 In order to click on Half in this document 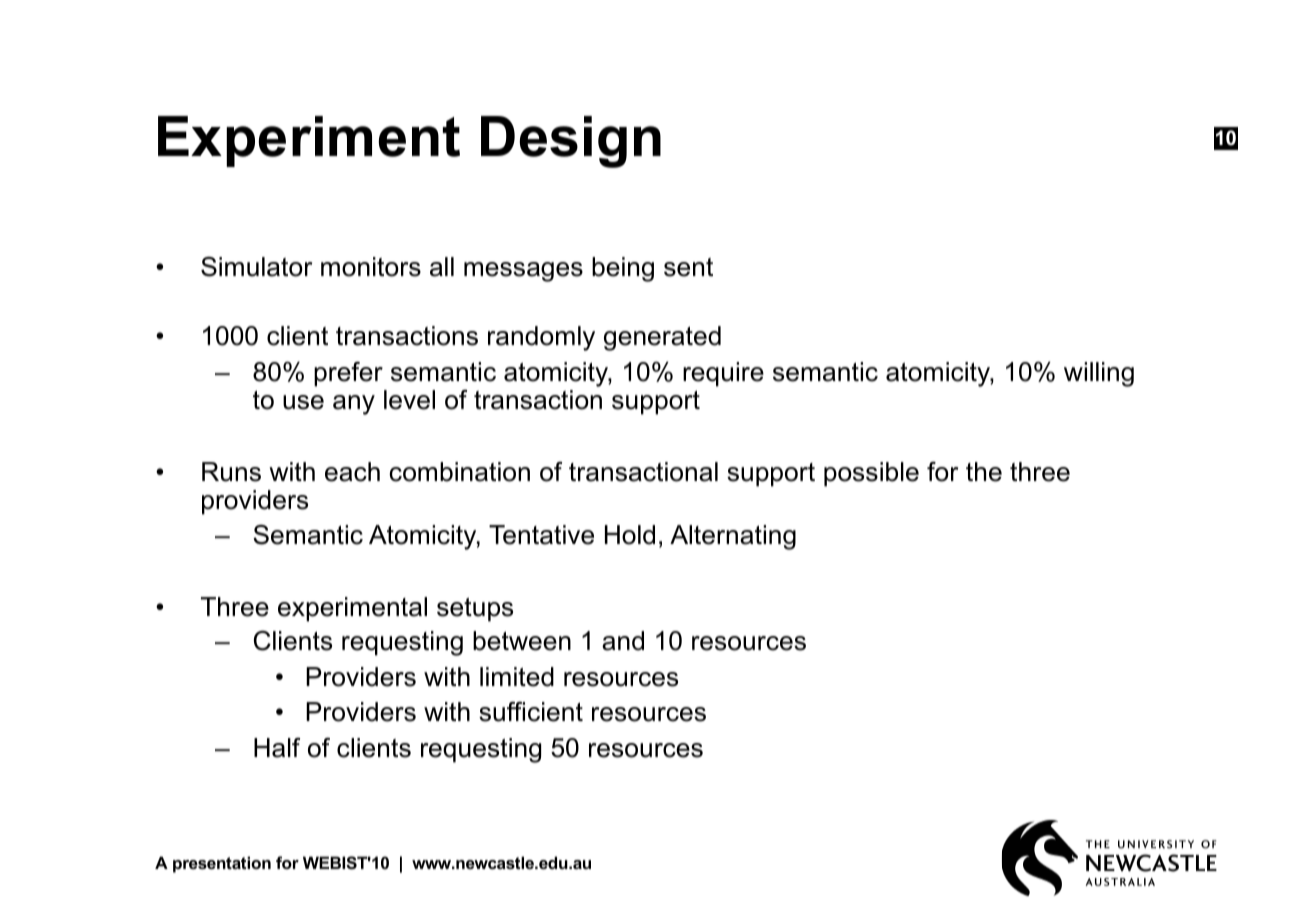, I will do `click(277, 748)`.
